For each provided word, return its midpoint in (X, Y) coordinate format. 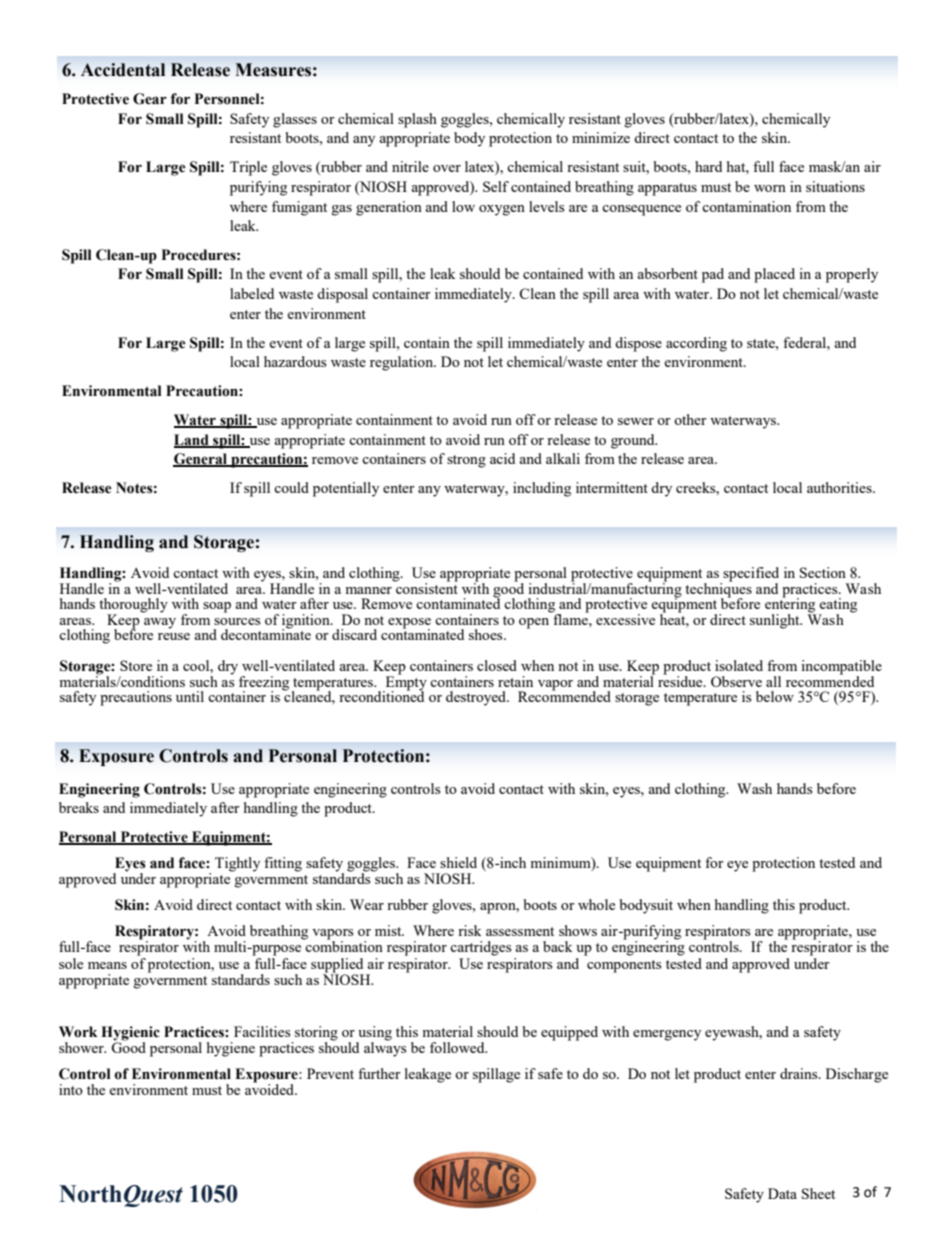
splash (417, 120)
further (379, 1073)
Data (782, 1193)
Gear (150, 99)
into (71, 1089)
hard (708, 166)
